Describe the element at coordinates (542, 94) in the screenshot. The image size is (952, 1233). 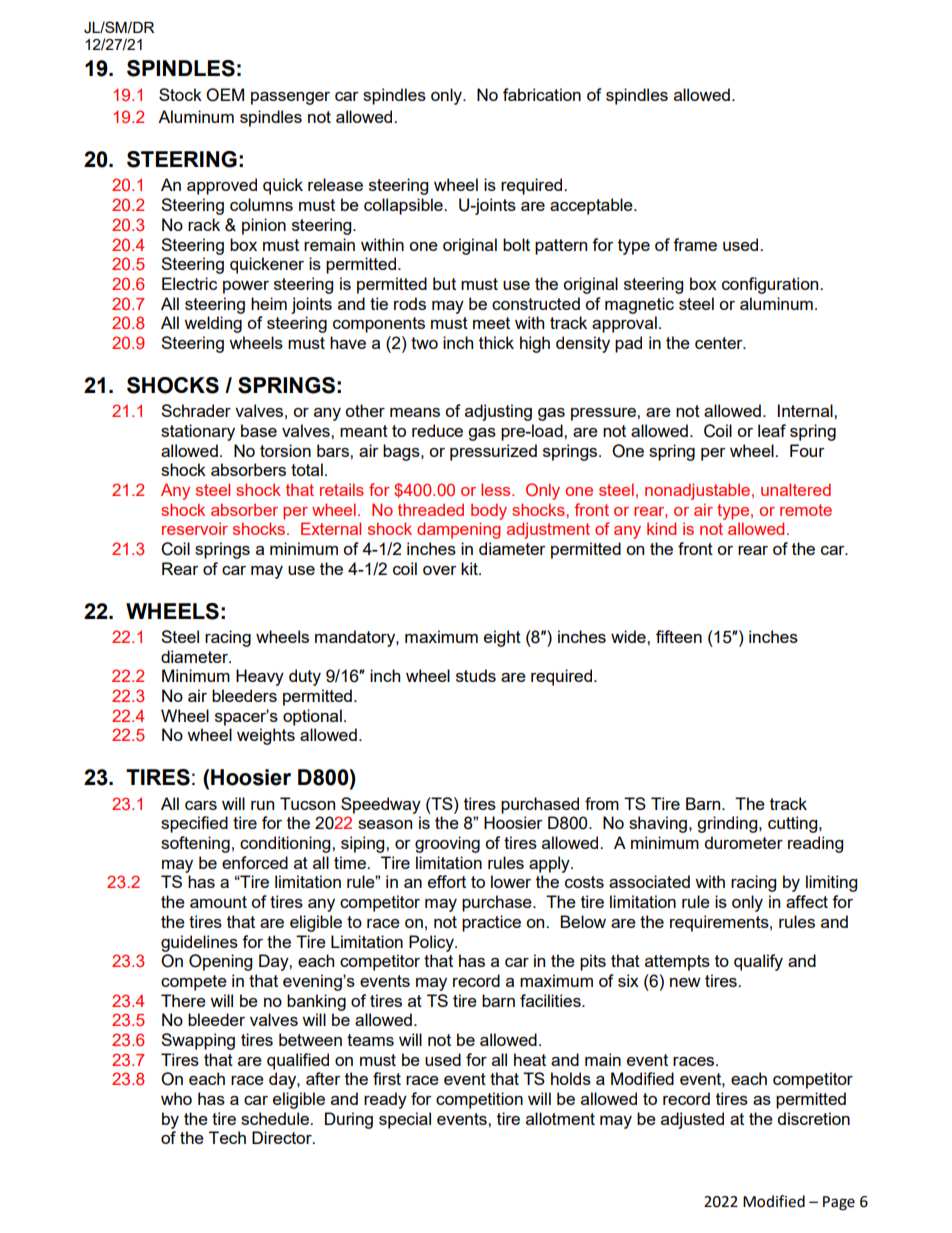
I see `fabrication` at that location.
